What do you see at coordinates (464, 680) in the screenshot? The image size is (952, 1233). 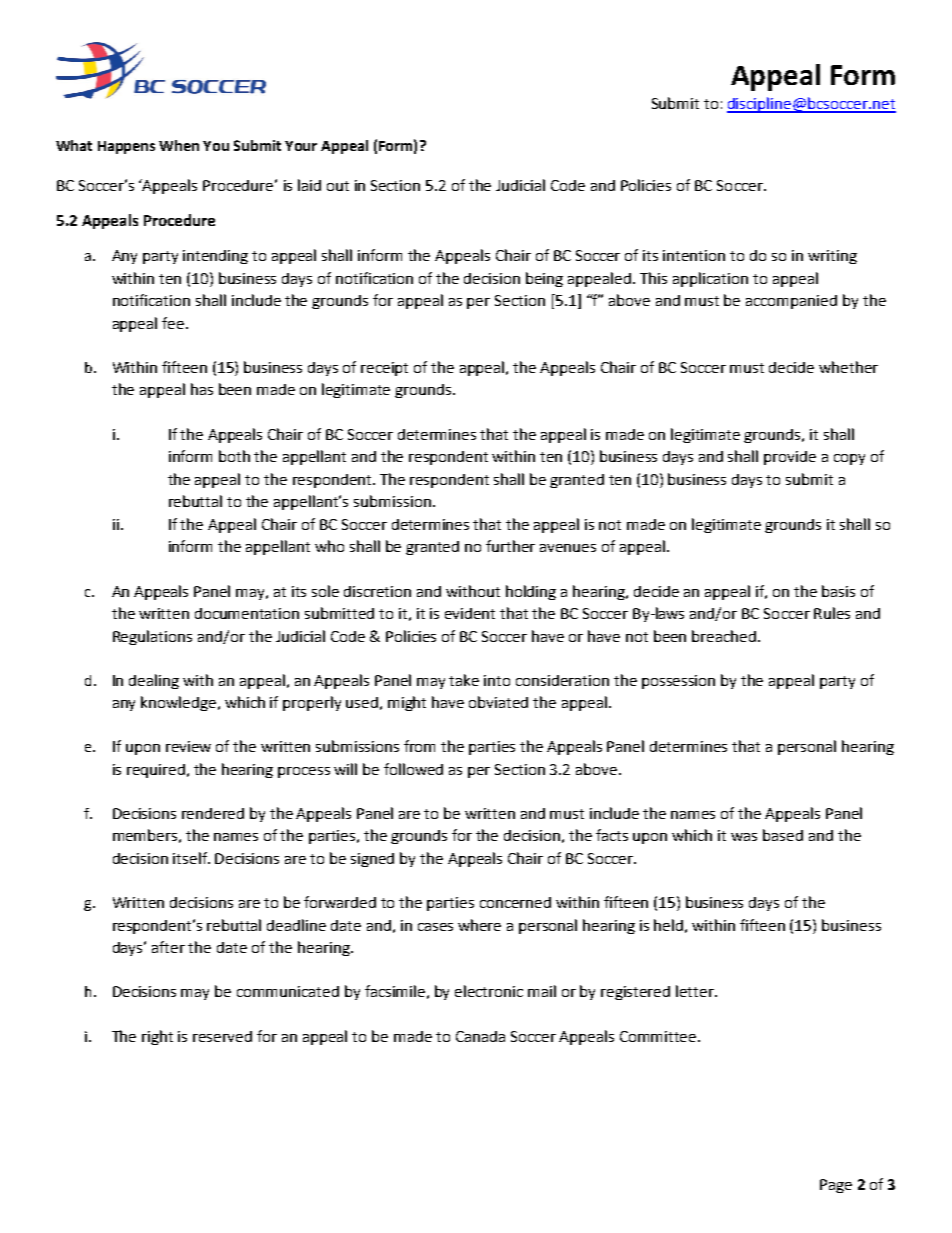 I see `take` at bounding box center [464, 680].
